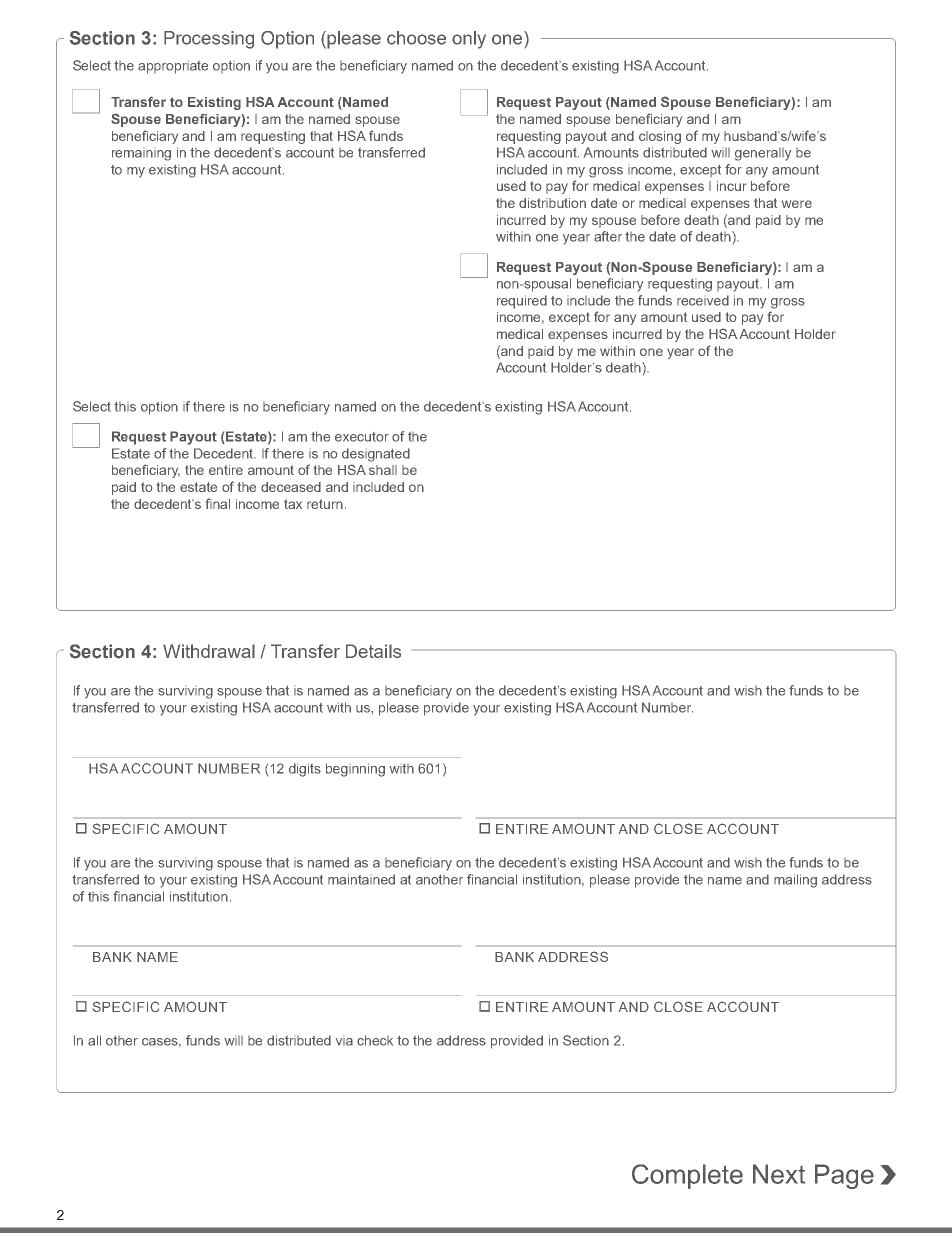  Describe the element at coordinates (469, 40) in the image. I see `only` at that location.
